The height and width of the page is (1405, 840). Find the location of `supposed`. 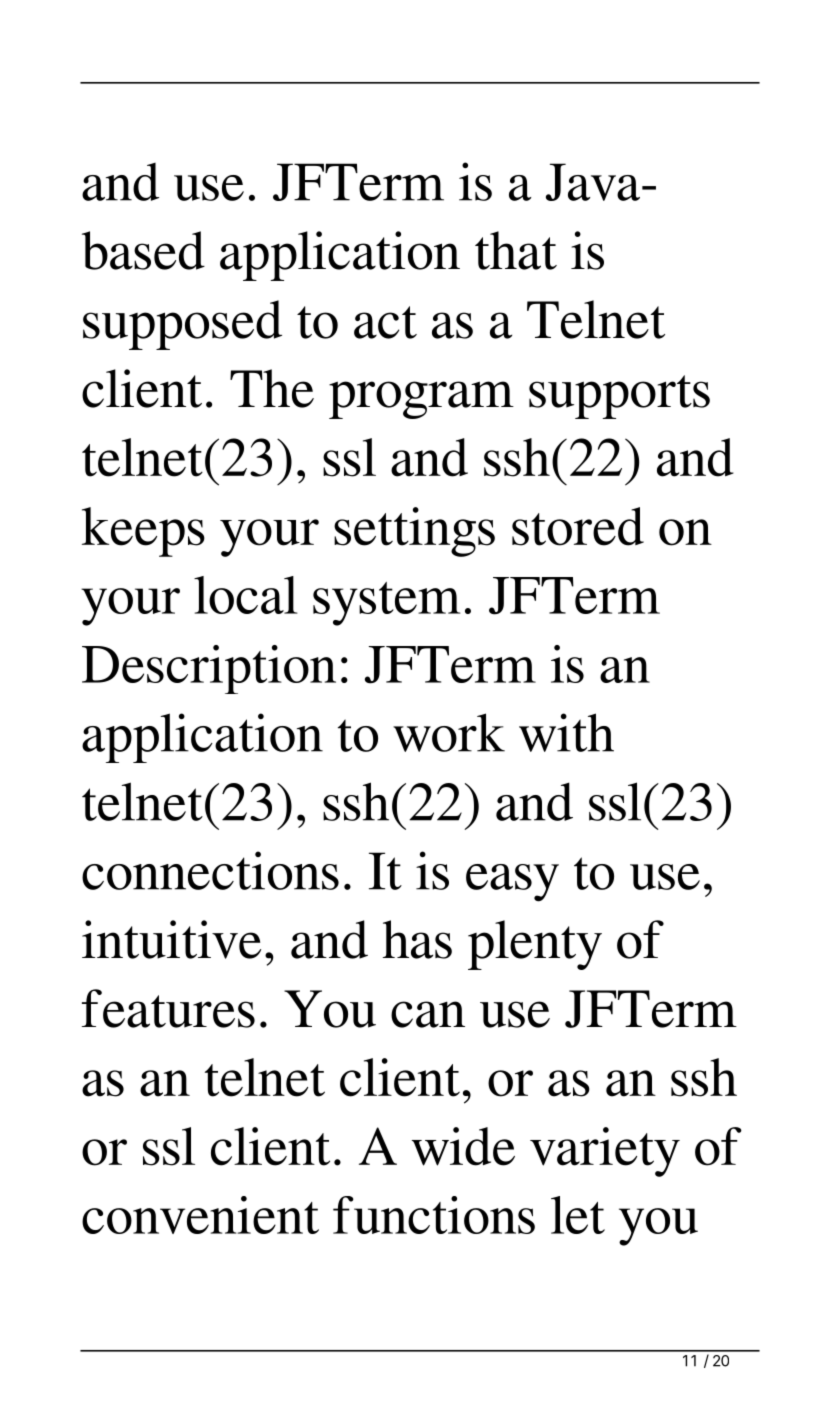

supposed is located at coordinates (182, 325).
